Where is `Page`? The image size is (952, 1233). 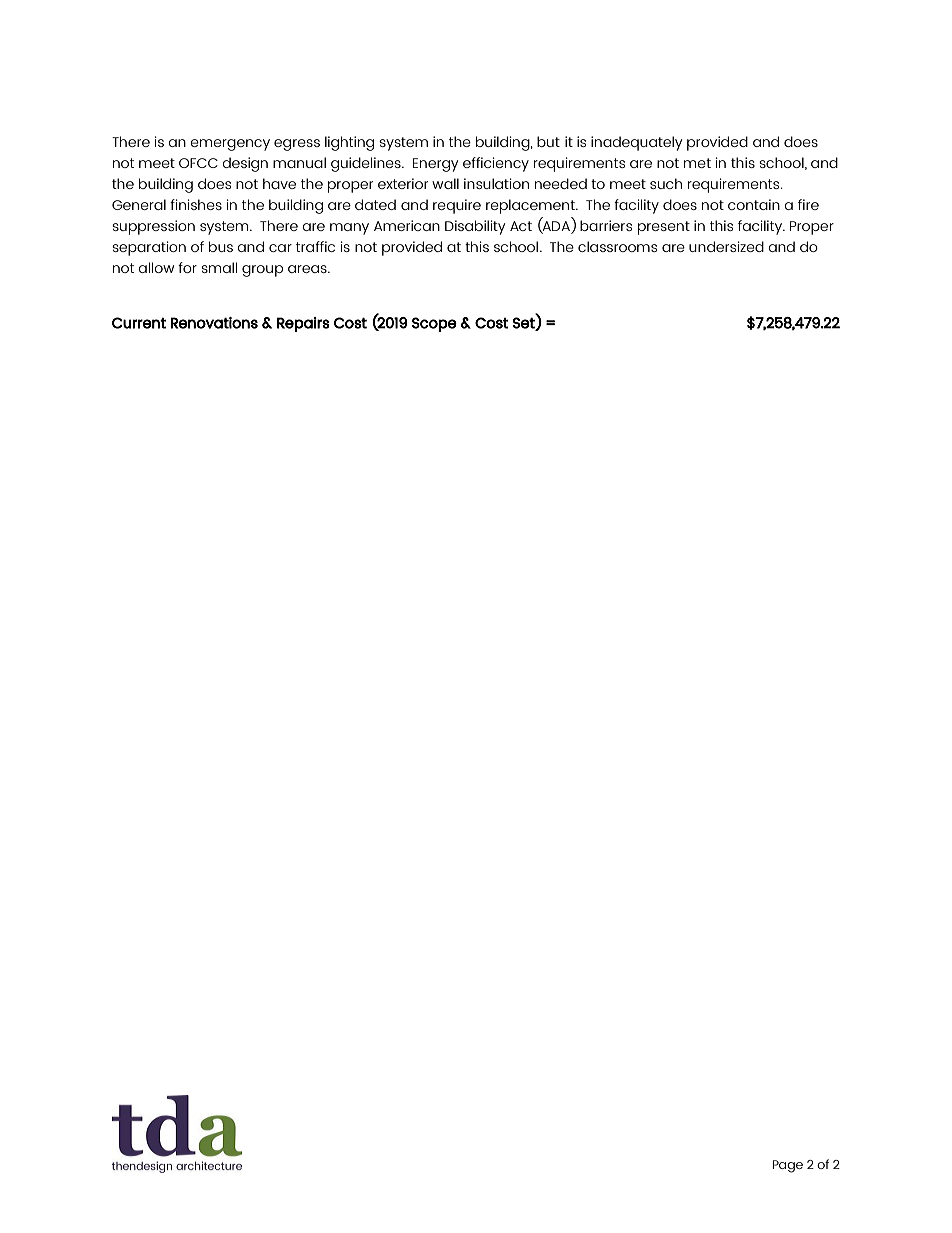
Page is located at coordinates (788, 1166).
